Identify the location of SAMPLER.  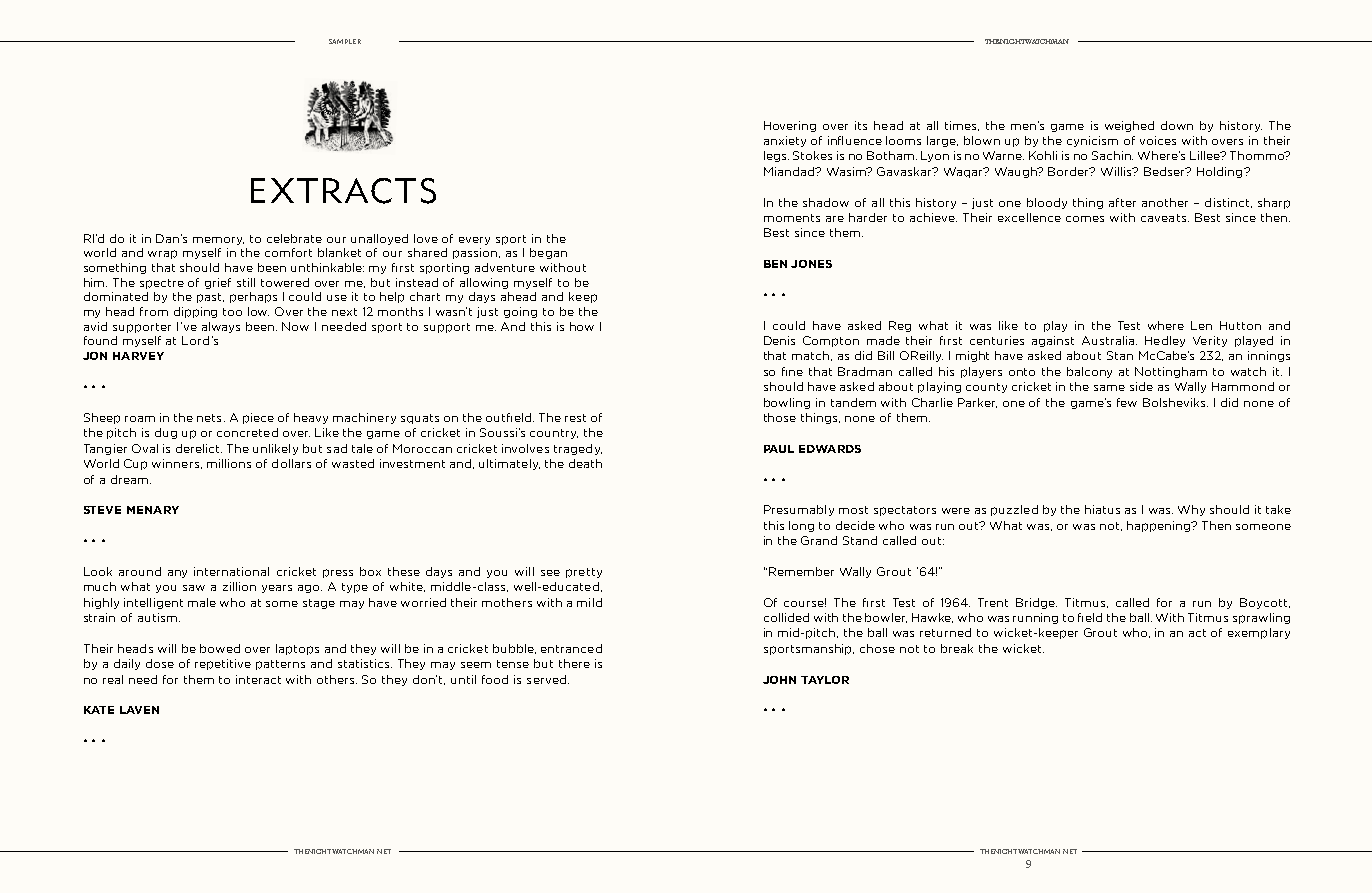
(345, 41).
